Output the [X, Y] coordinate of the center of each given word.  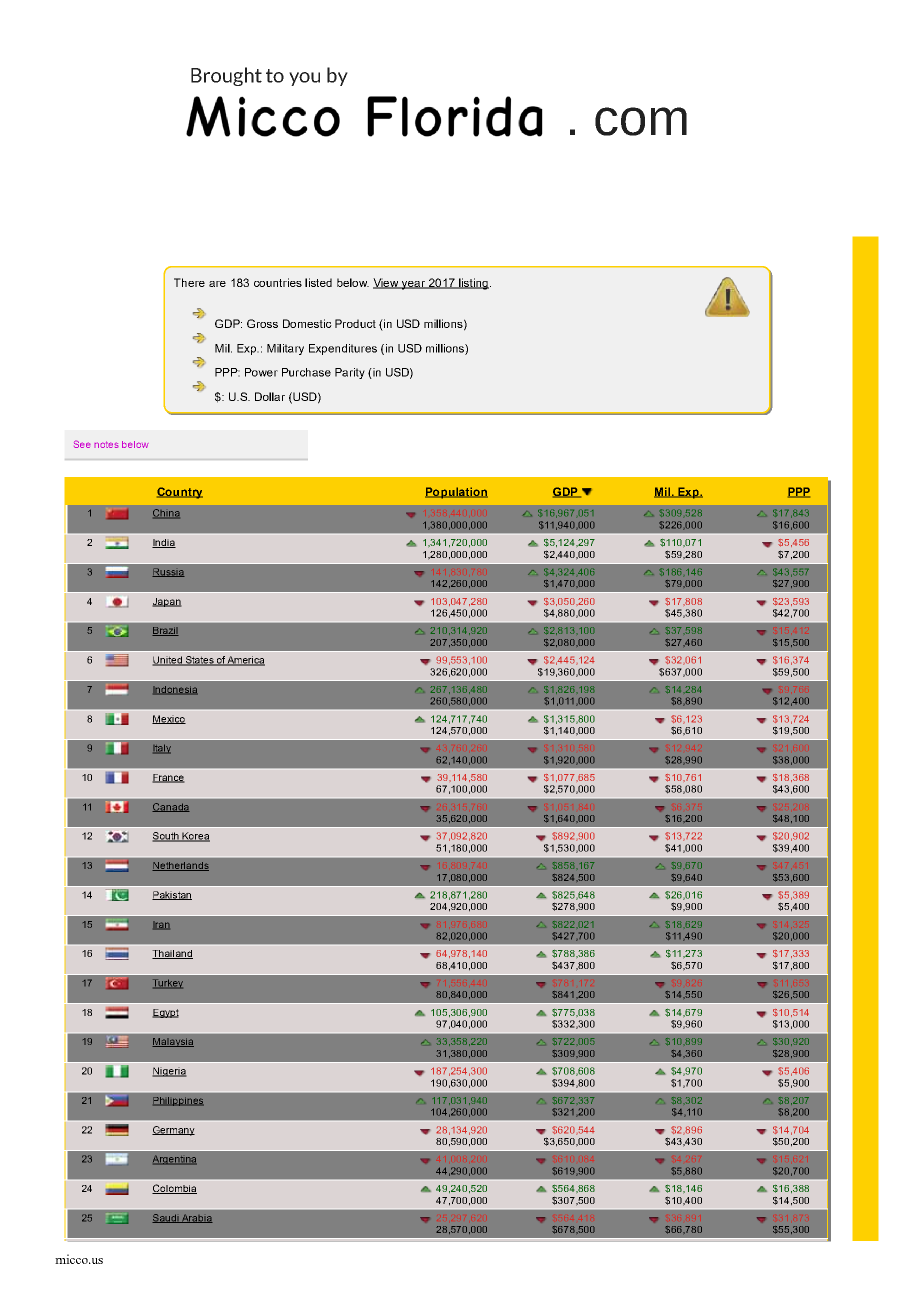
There [189, 282]
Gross [262, 323]
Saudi [166, 1218]
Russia [168, 572]
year [413, 285]
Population [456, 493]
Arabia [196, 1218]
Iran [161, 925]
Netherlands [180, 866]
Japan [167, 602]
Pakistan [172, 895]
